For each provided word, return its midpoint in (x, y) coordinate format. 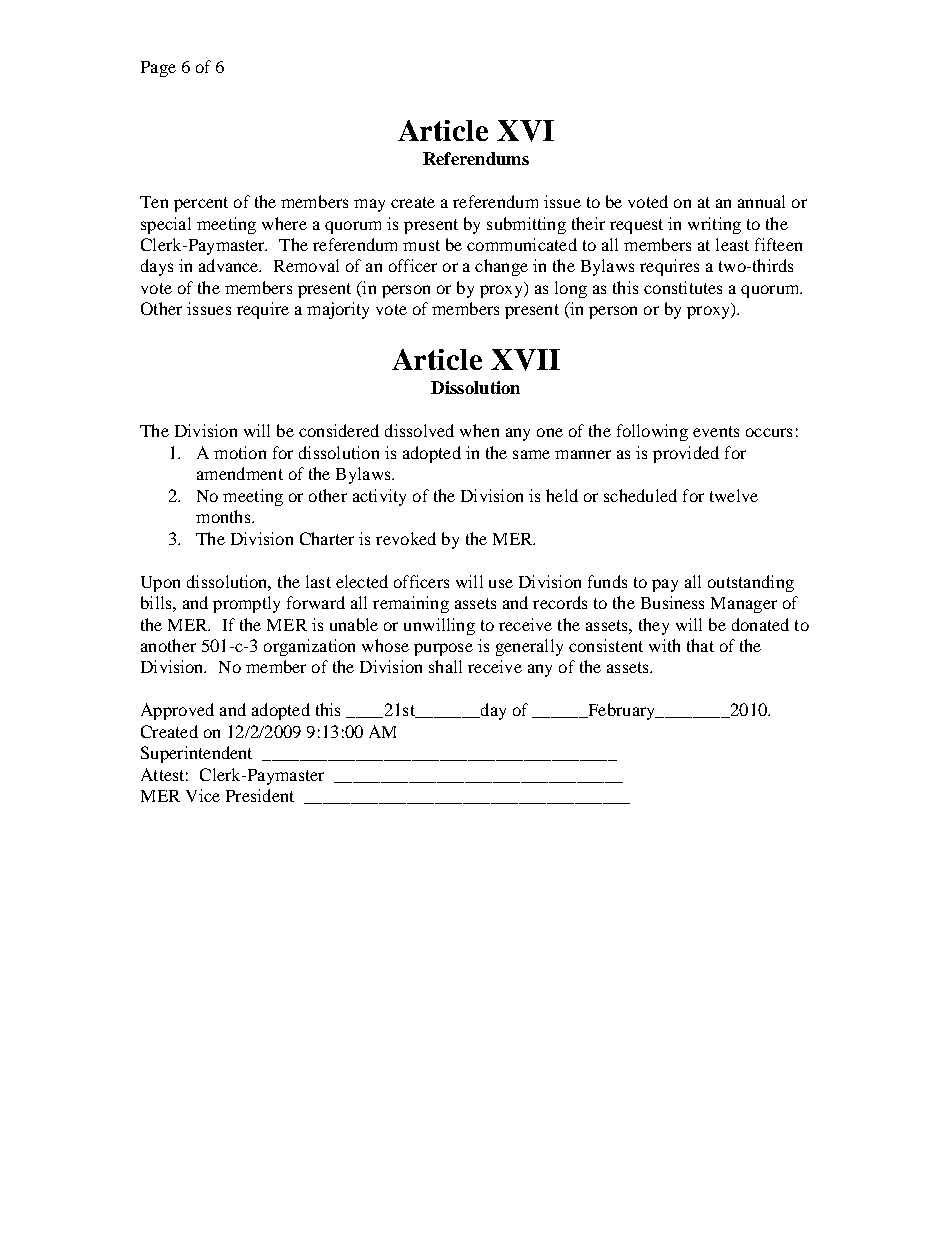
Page (158, 69)
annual (761, 201)
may (369, 205)
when (479, 430)
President (260, 795)
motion (240, 452)
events (716, 431)
